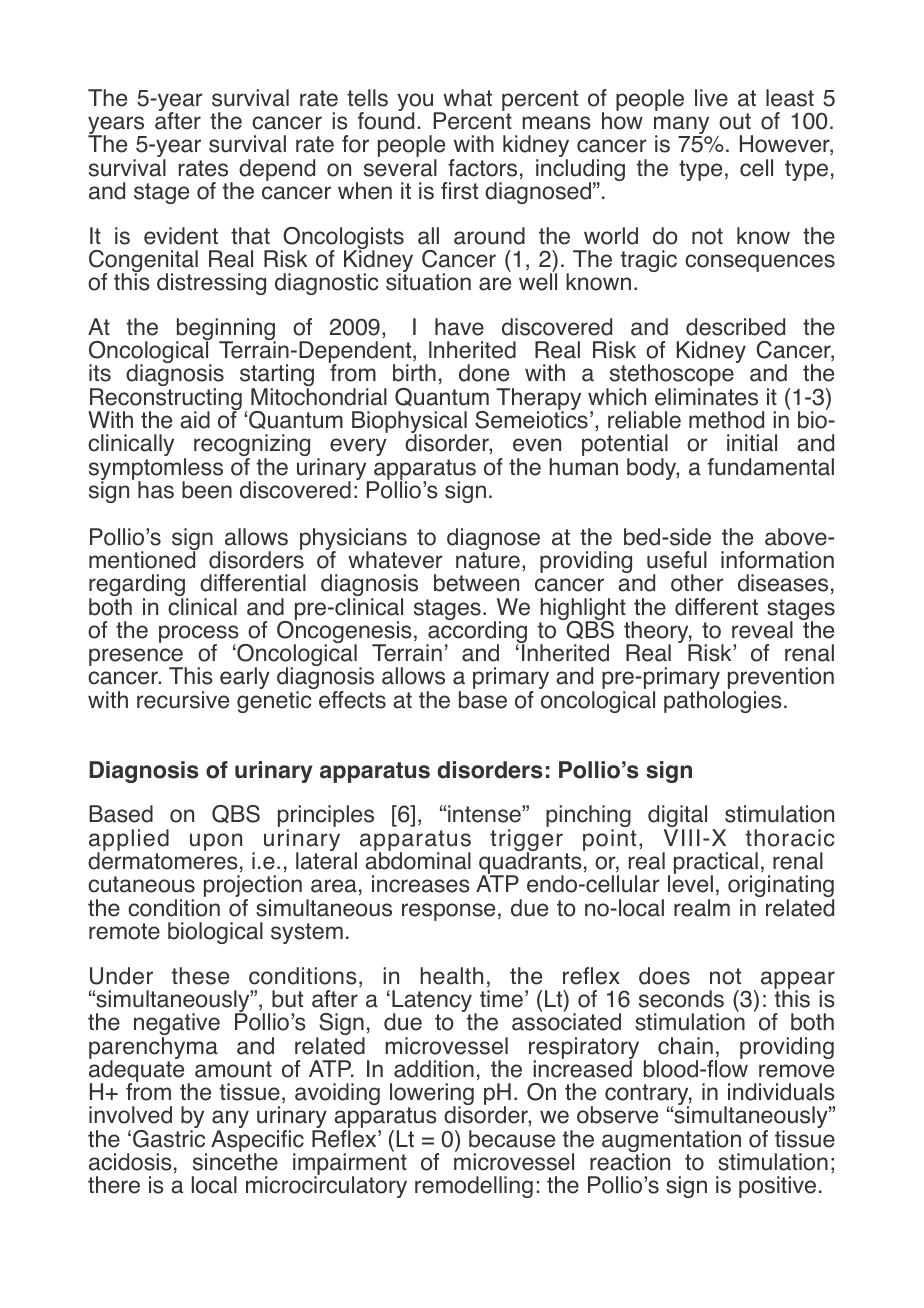 This screenshot has height=1308, width=924. I want to click on you, so click(416, 103).
